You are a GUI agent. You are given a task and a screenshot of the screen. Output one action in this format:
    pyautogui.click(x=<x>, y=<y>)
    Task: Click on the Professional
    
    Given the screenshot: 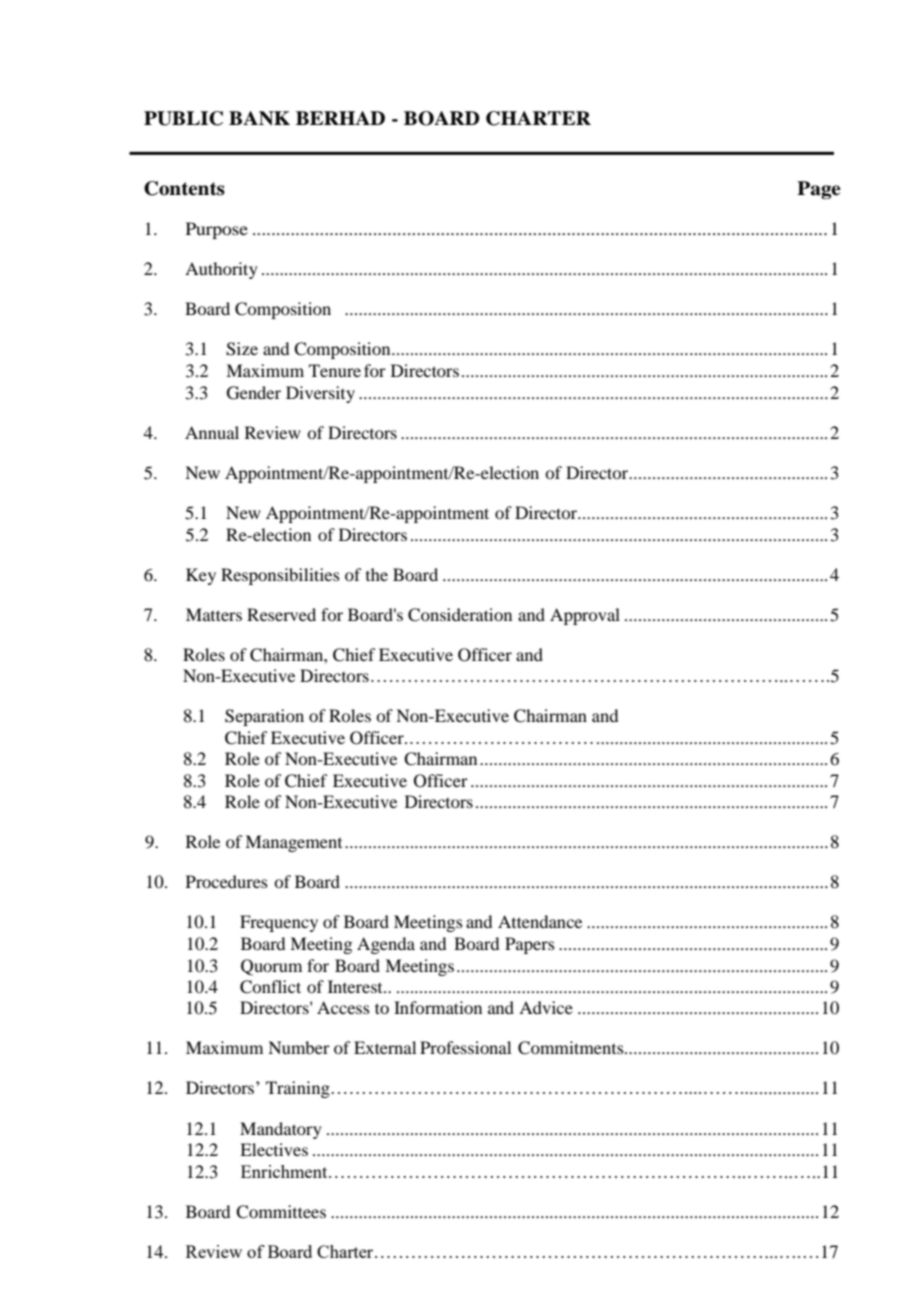 What is the action you would take?
    pyautogui.click(x=465, y=1047)
